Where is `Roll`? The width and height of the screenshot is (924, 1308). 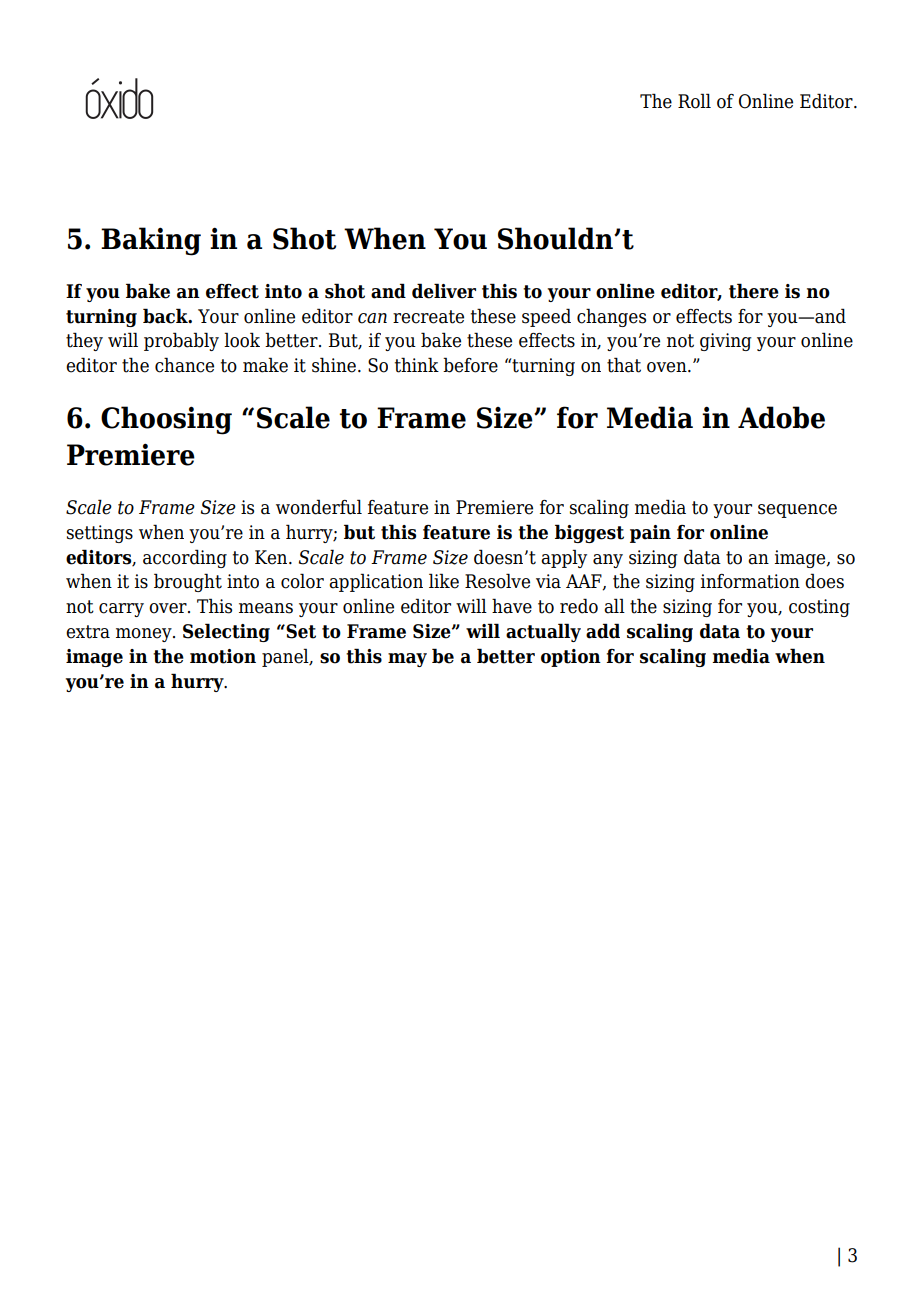 Roll is located at coordinates (694, 101).
